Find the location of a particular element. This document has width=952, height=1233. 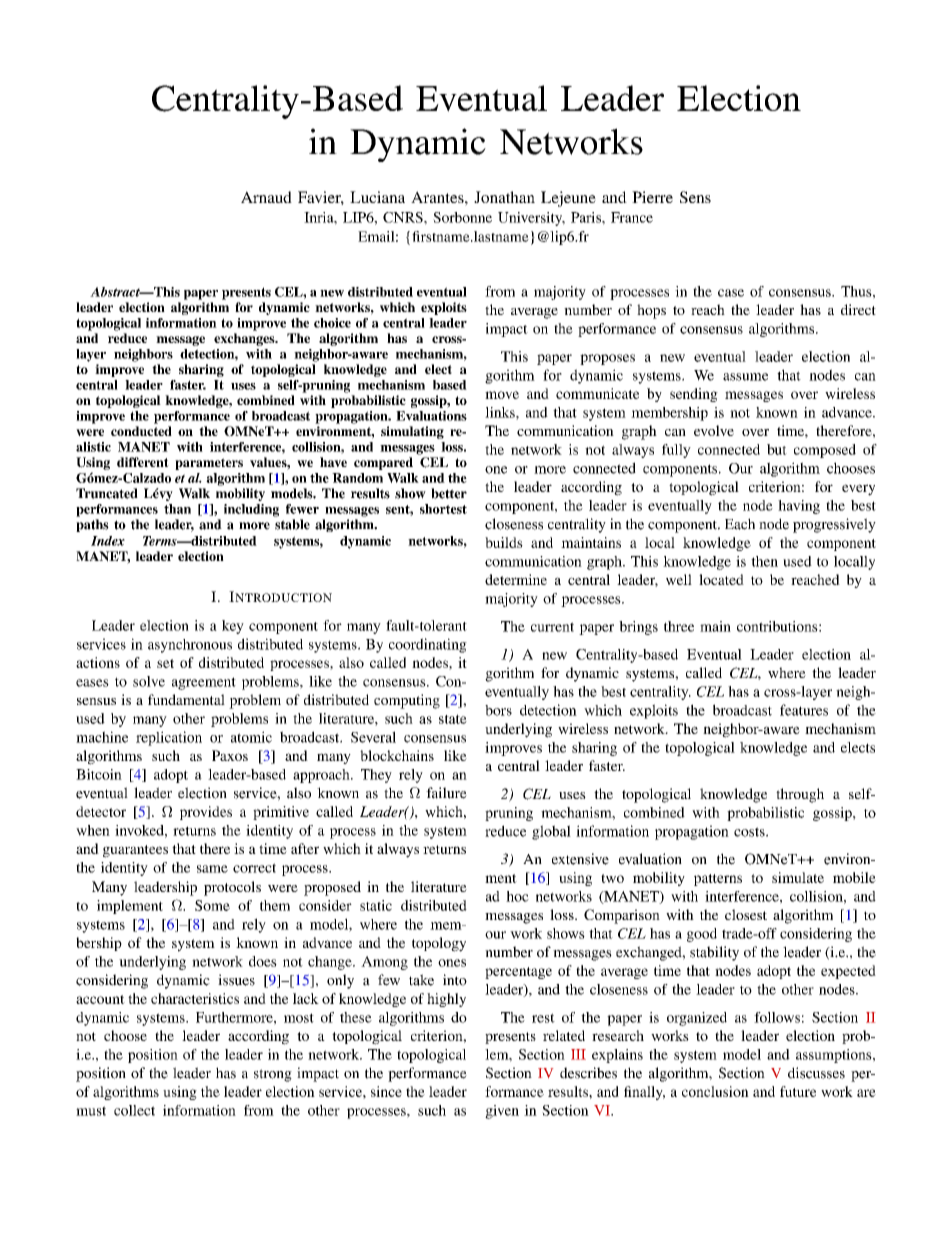

move is located at coordinates (502, 395).
